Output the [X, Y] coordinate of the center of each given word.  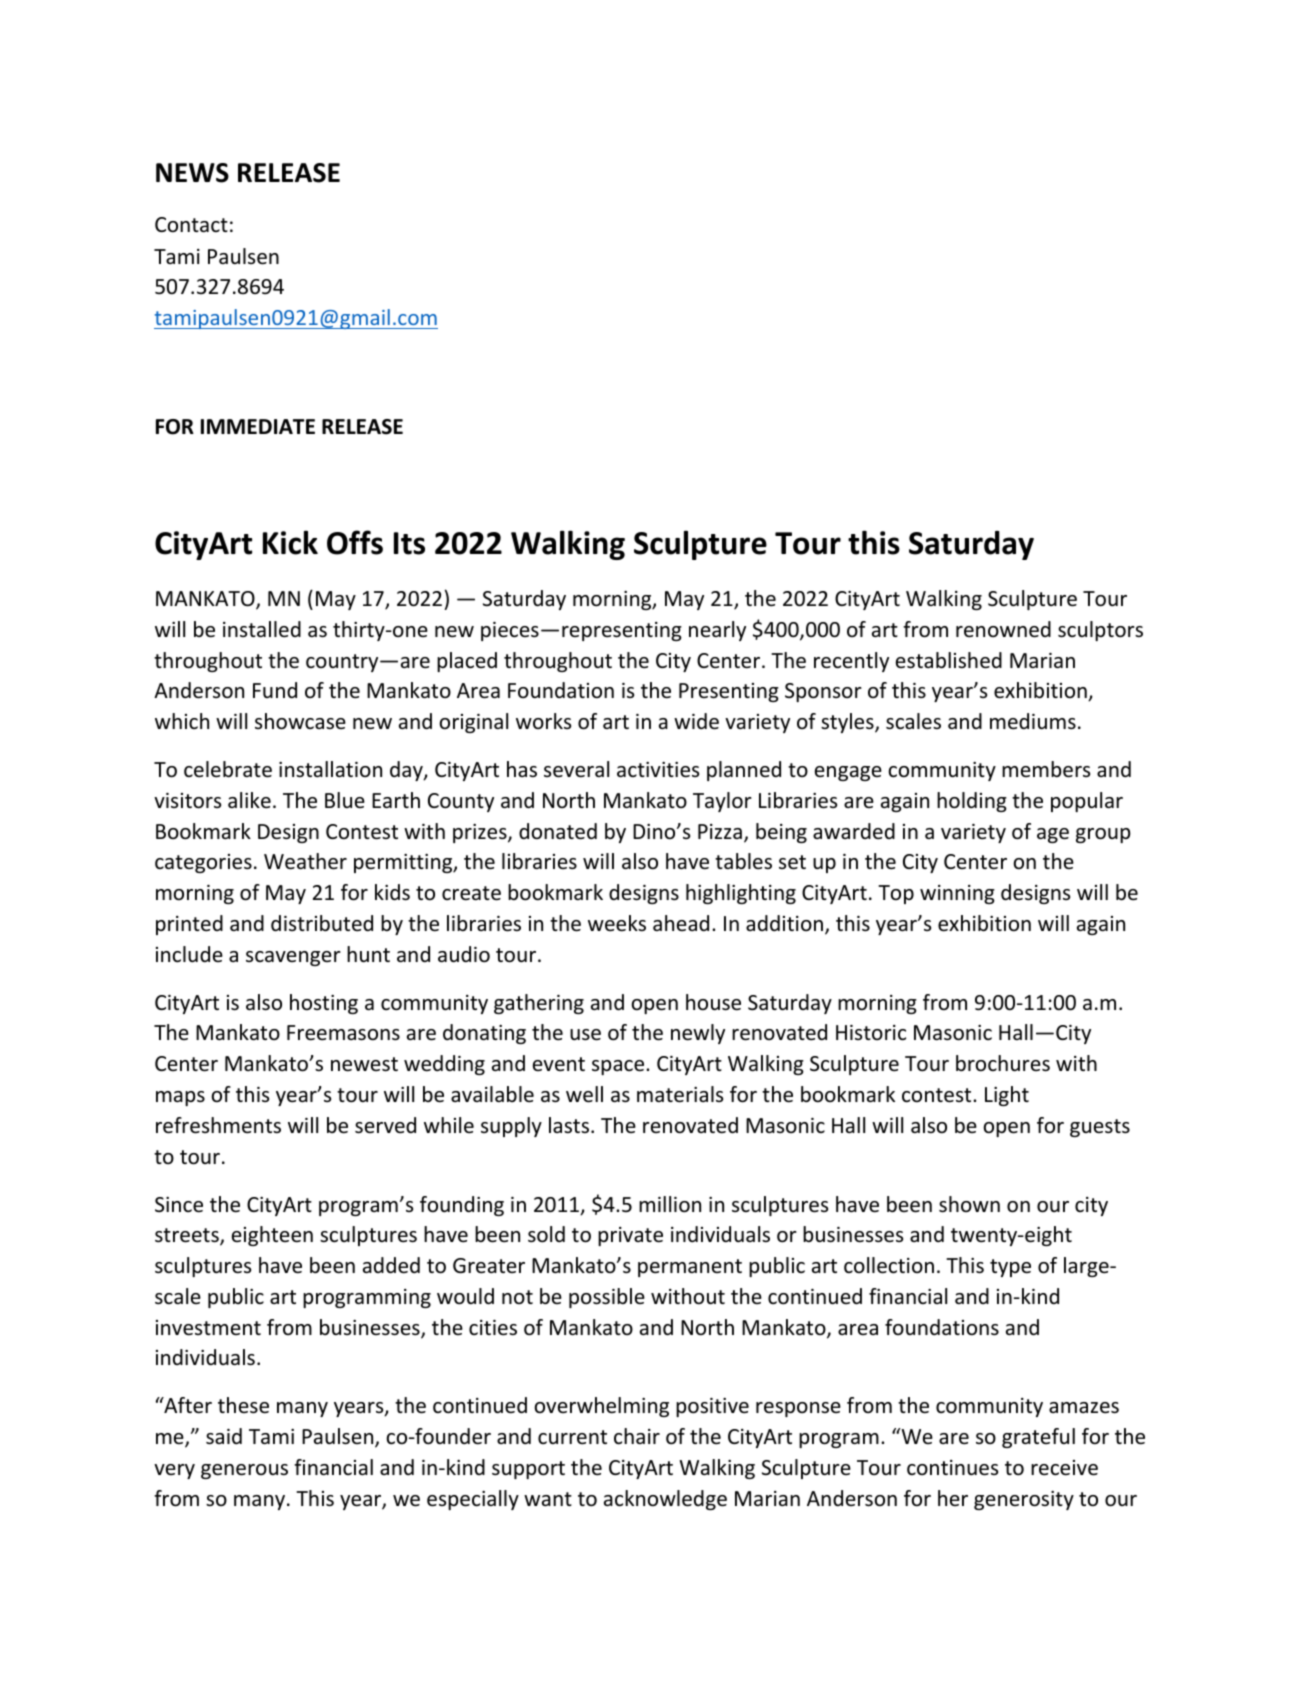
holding [972, 802]
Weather [305, 861]
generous [244, 1471]
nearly [717, 631]
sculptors [1100, 631]
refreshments [218, 1125]
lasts [570, 1125]
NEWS [192, 173]
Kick [290, 542]
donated [558, 831]
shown [969, 1204]
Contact [191, 225]
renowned [1003, 629]
